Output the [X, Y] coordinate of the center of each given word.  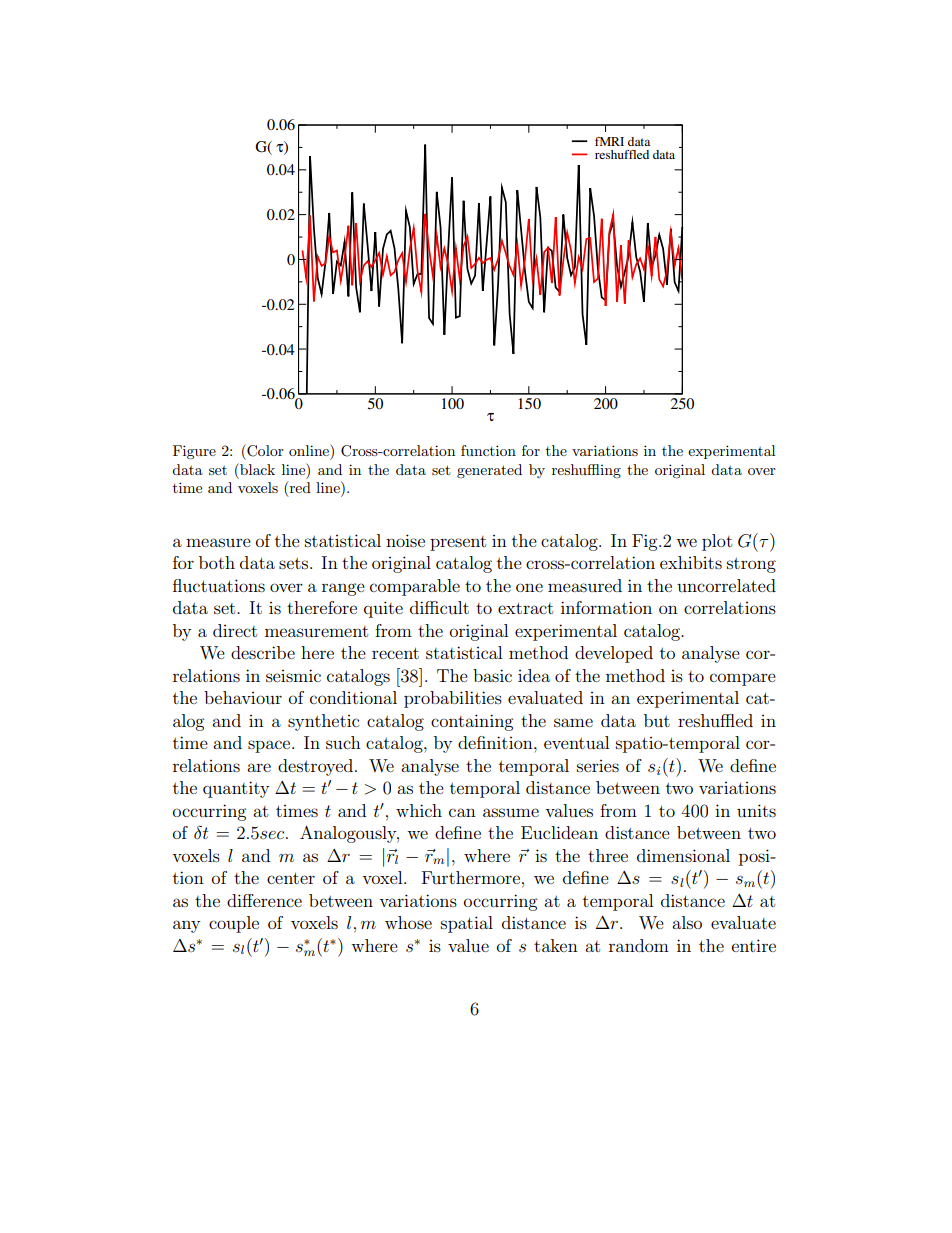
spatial [467, 924]
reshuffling [586, 471]
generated [489, 471]
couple [234, 924]
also [687, 922]
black [256, 469]
